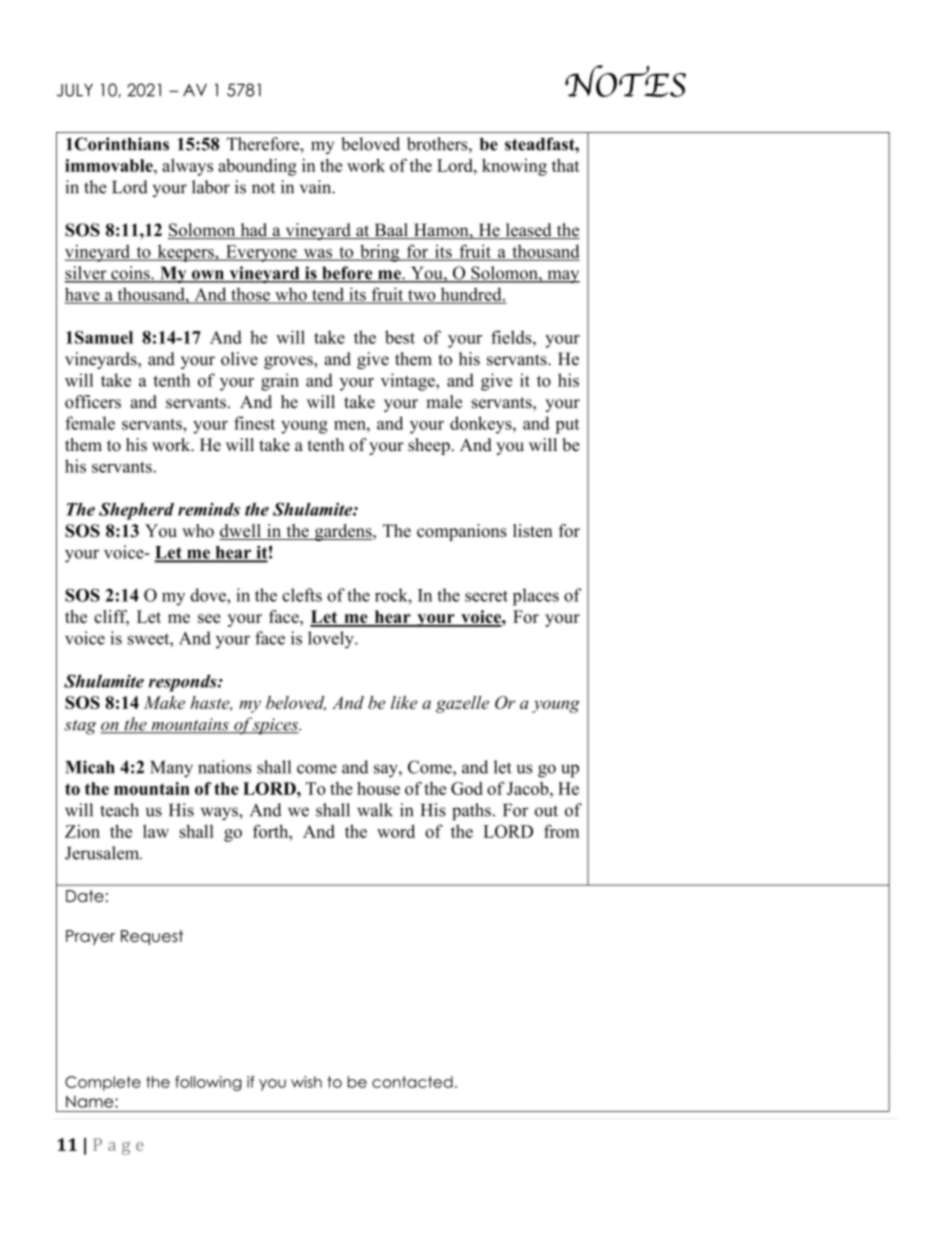  What do you see at coordinates (103, 1083) in the document?
I see `Complete` at bounding box center [103, 1083].
